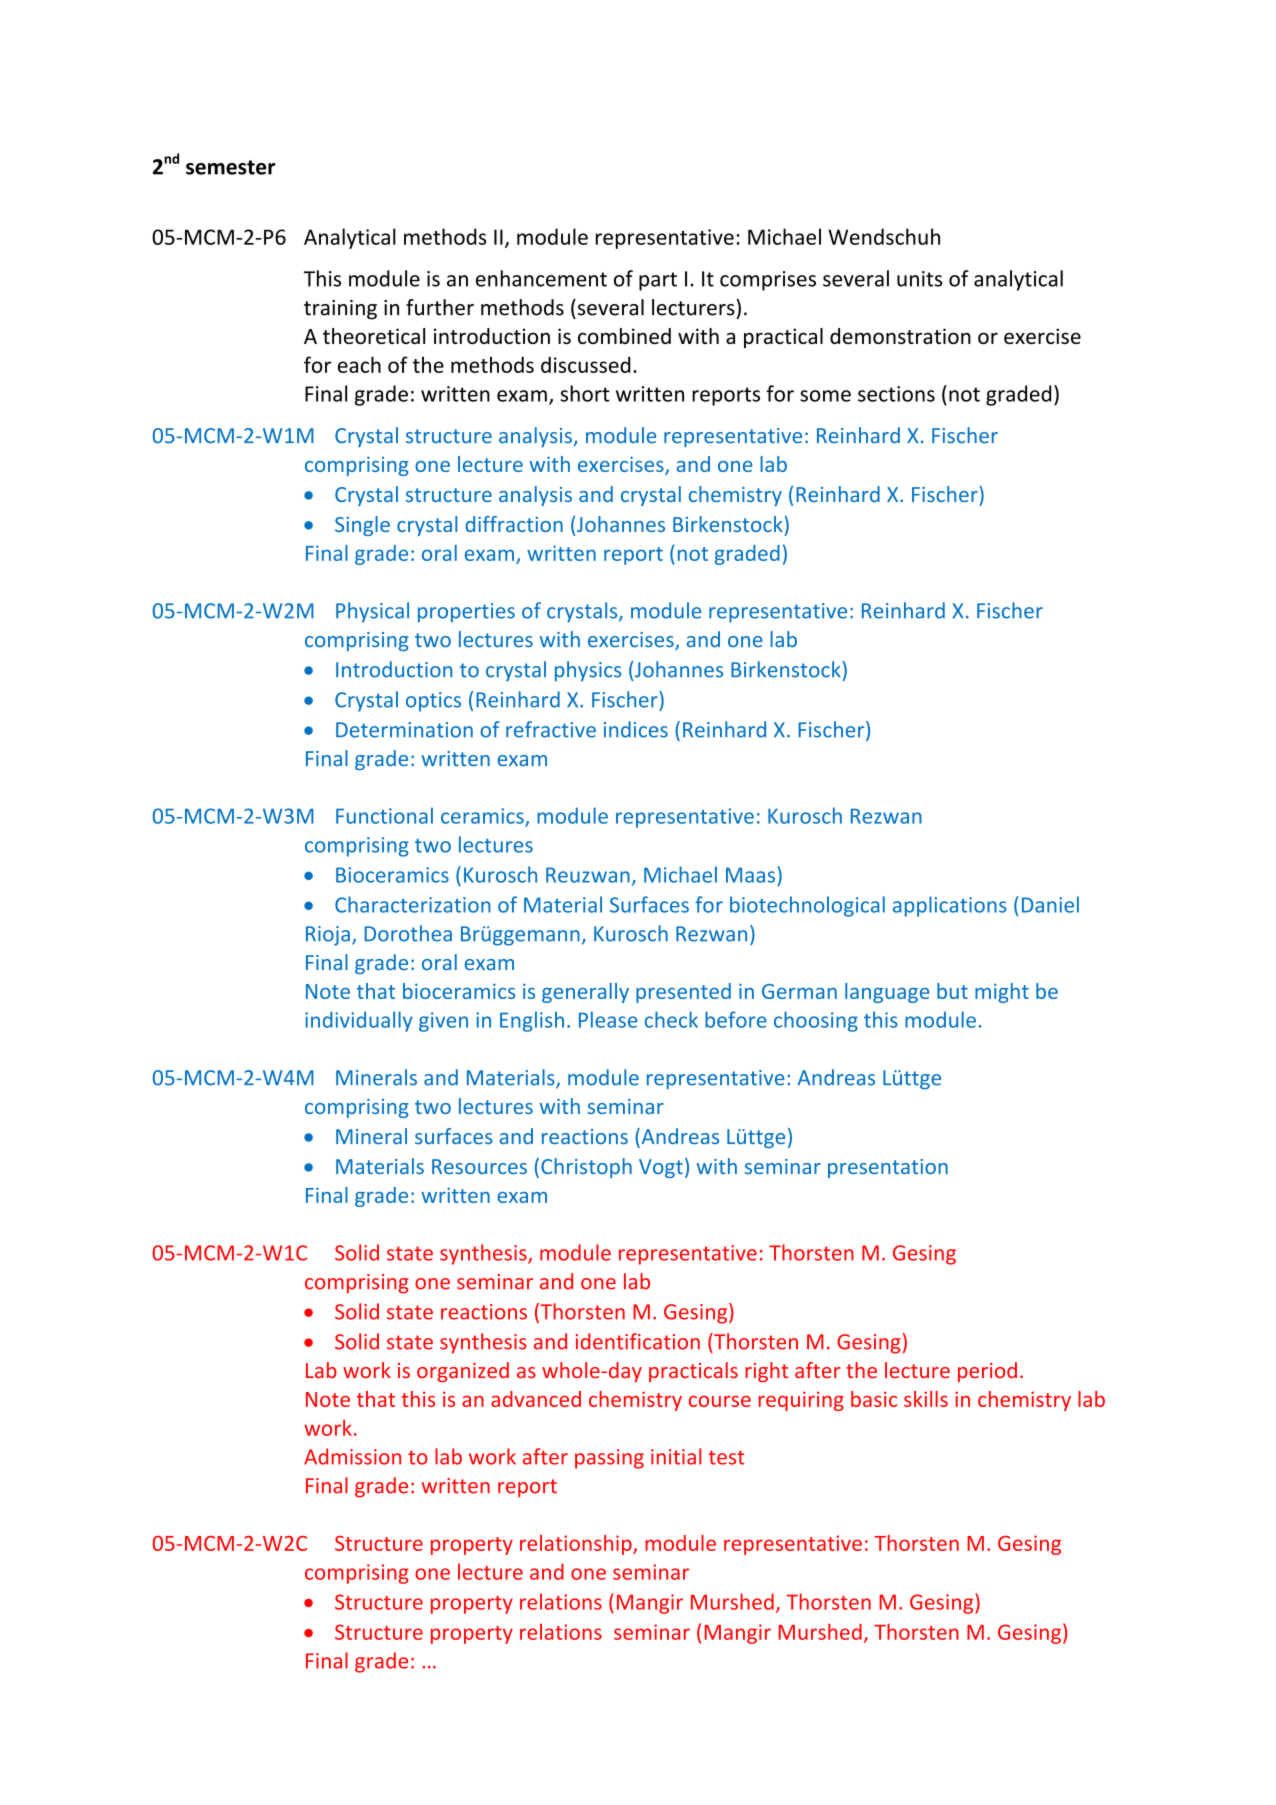 This screenshot has height=1805, width=1276. What do you see at coordinates (952, 991) in the screenshot?
I see `but` at bounding box center [952, 991].
